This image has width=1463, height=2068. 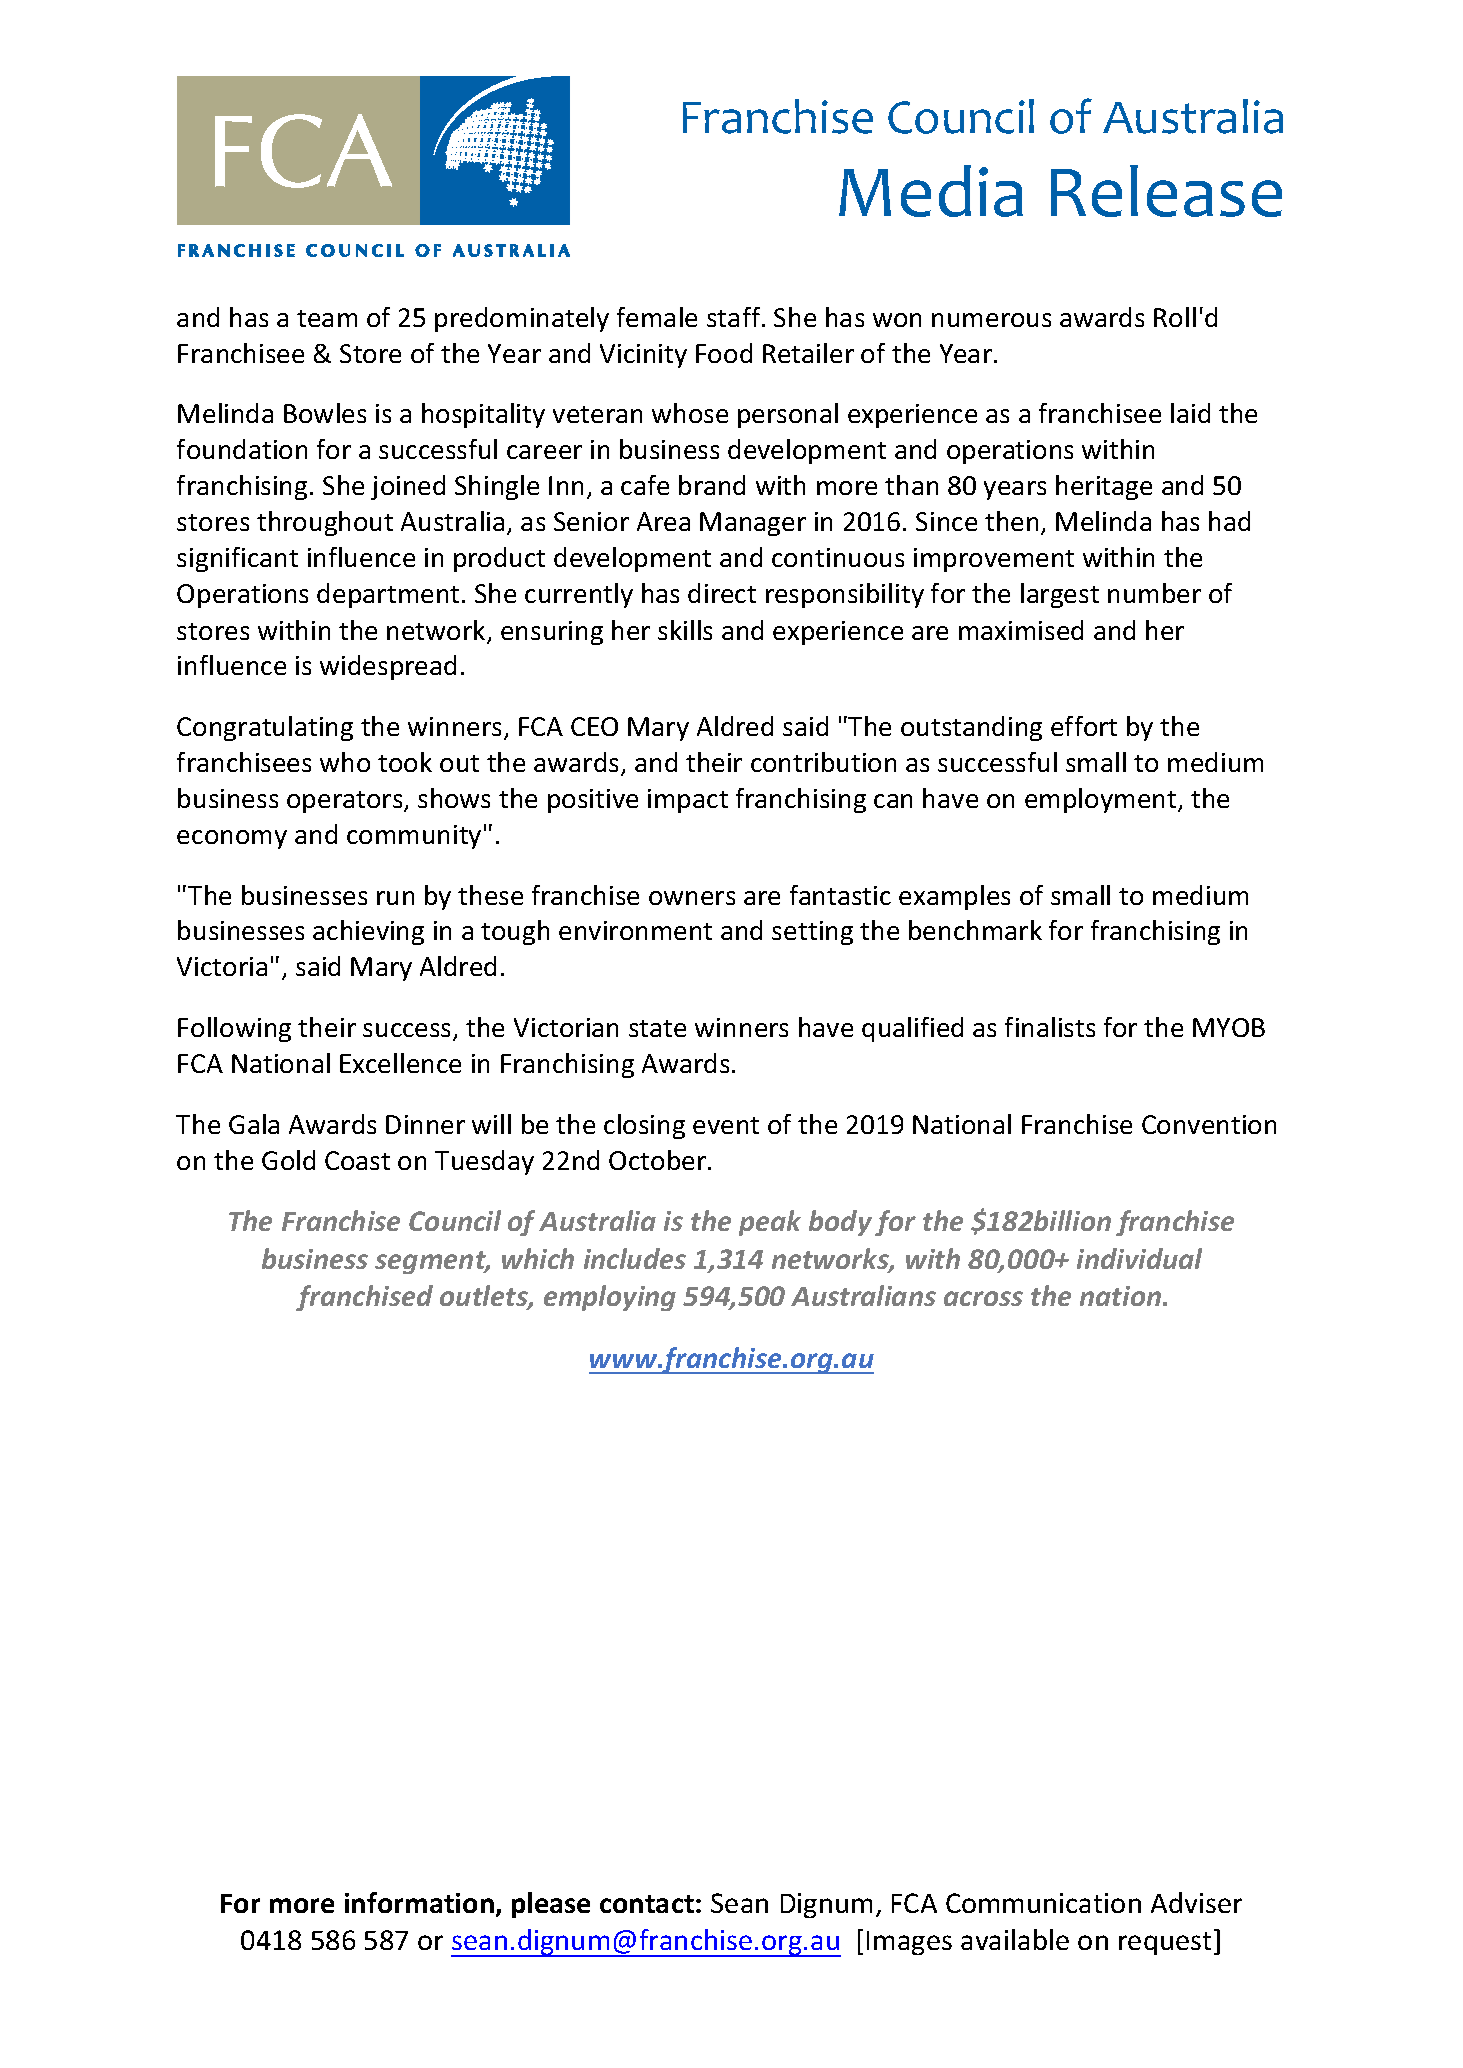 What do you see at coordinates (735, 317) in the image?
I see `staff` at bounding box center [735, 317].
